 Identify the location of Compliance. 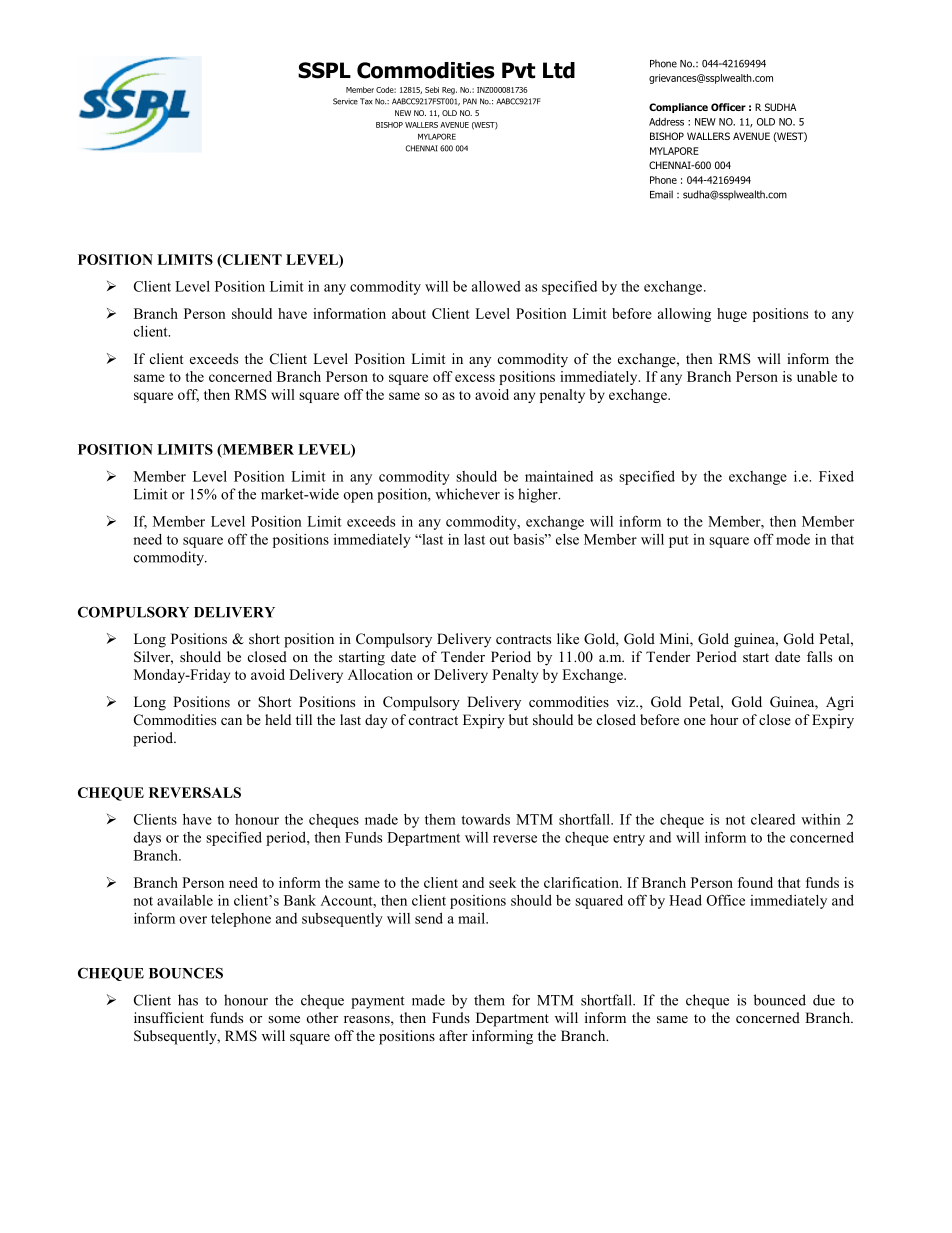
(678, 108).
